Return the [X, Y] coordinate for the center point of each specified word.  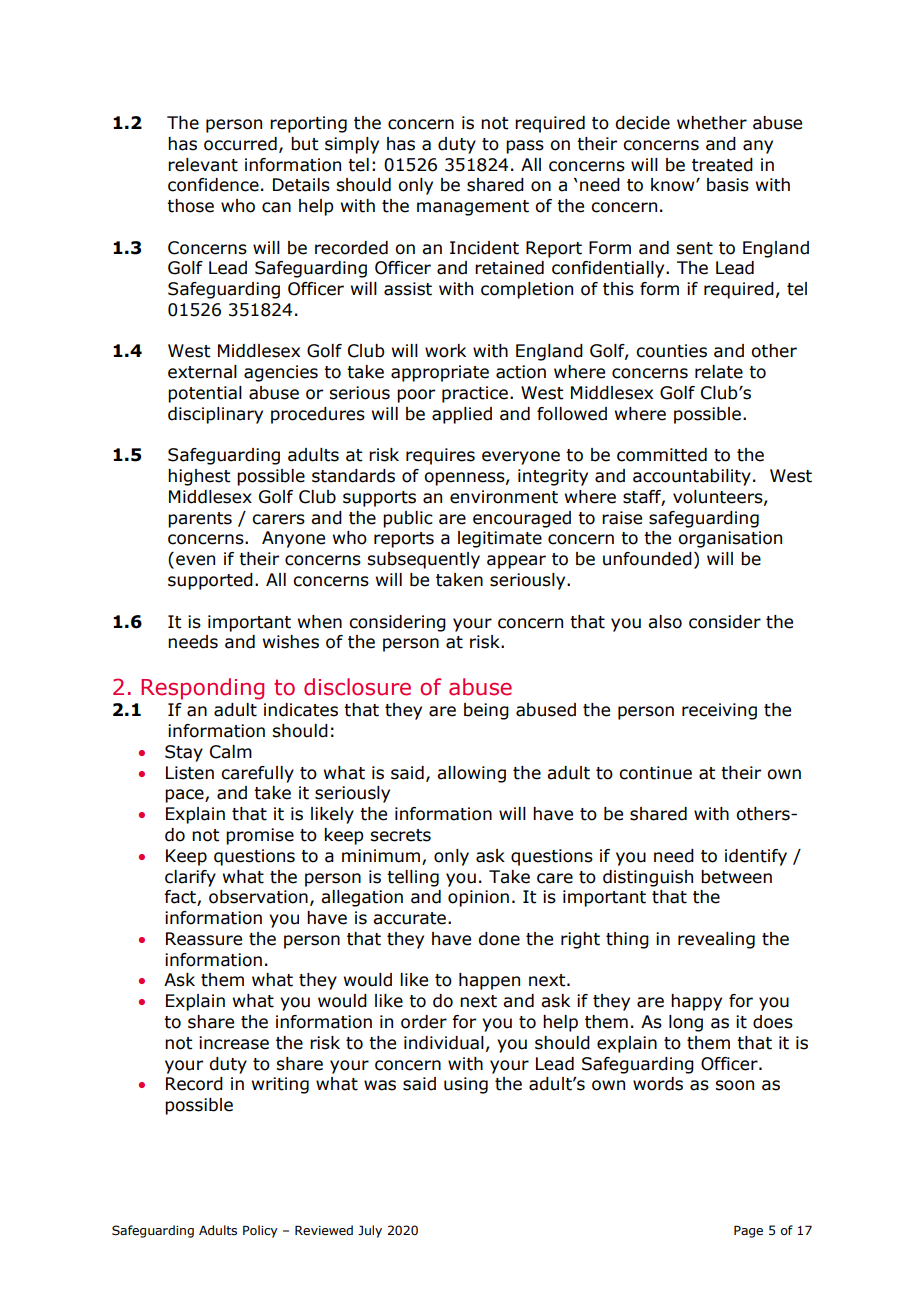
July [370, 1231]
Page [748, 1231]
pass [525, 147]
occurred [240, 144]
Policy [260, 1231]
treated [722, 165]
